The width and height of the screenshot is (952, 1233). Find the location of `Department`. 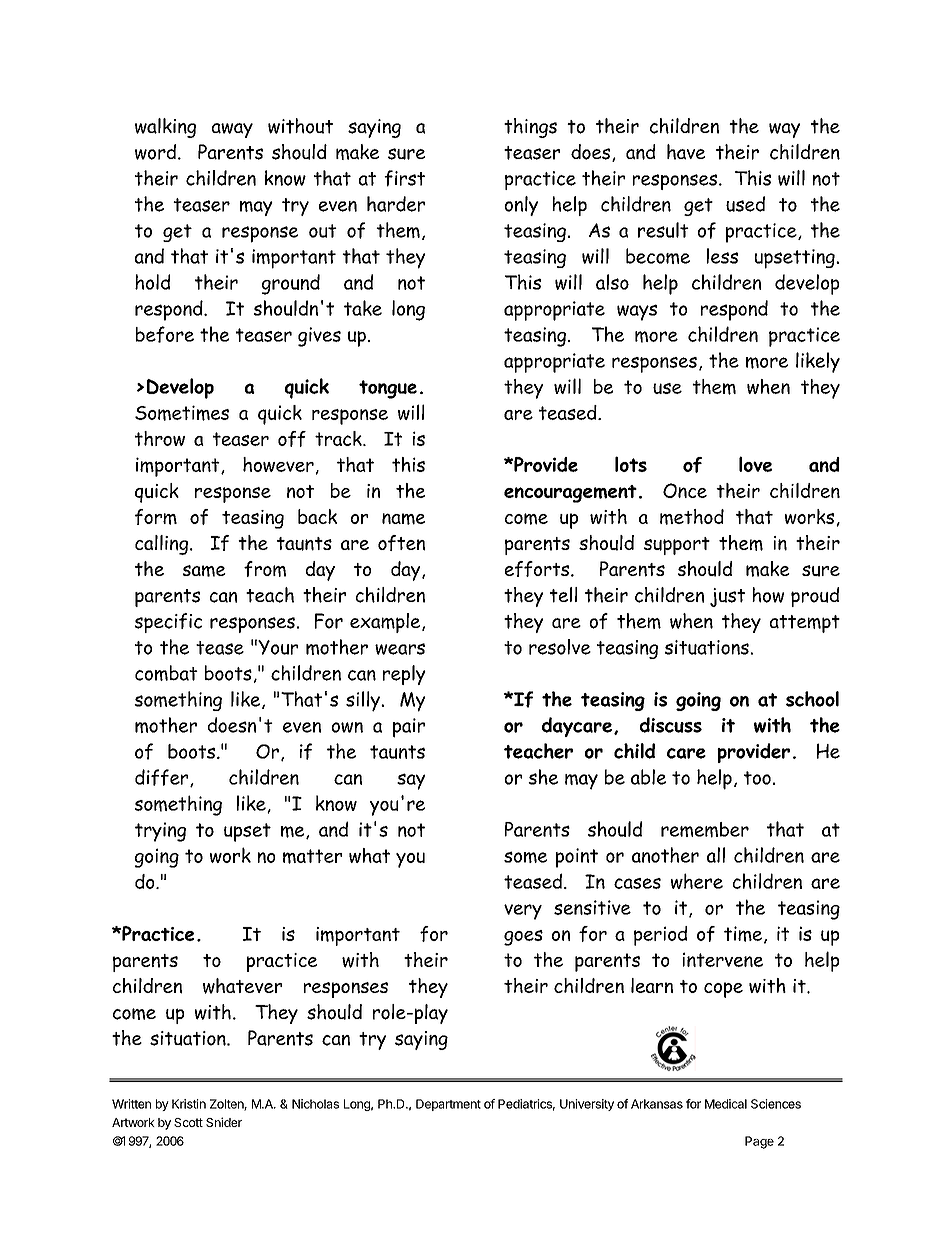

Department is located at coordinates (448, 1105).
